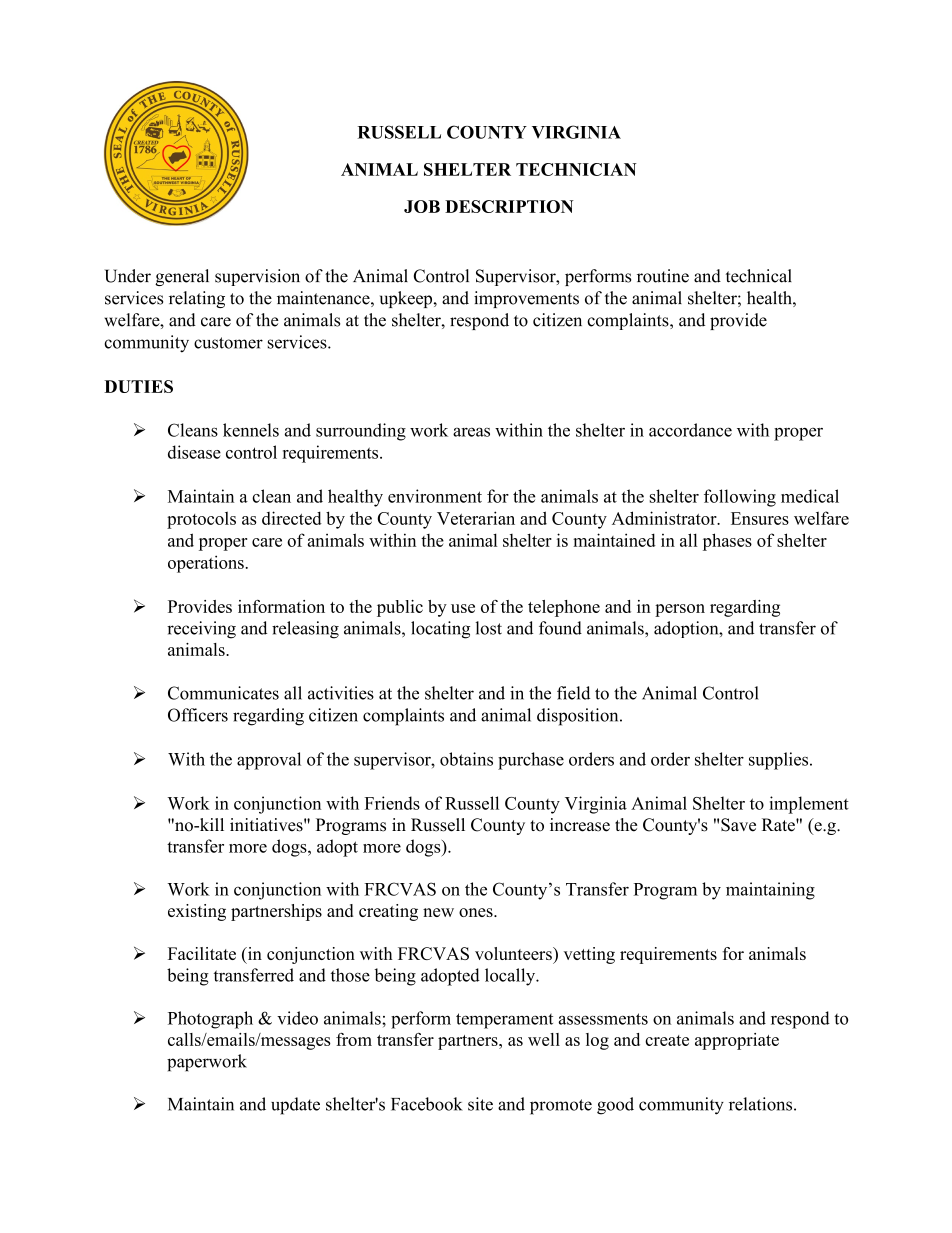 The width and height of the screenshot is (952, 1233). I want to click on Photograph, so click(210, 1020).
